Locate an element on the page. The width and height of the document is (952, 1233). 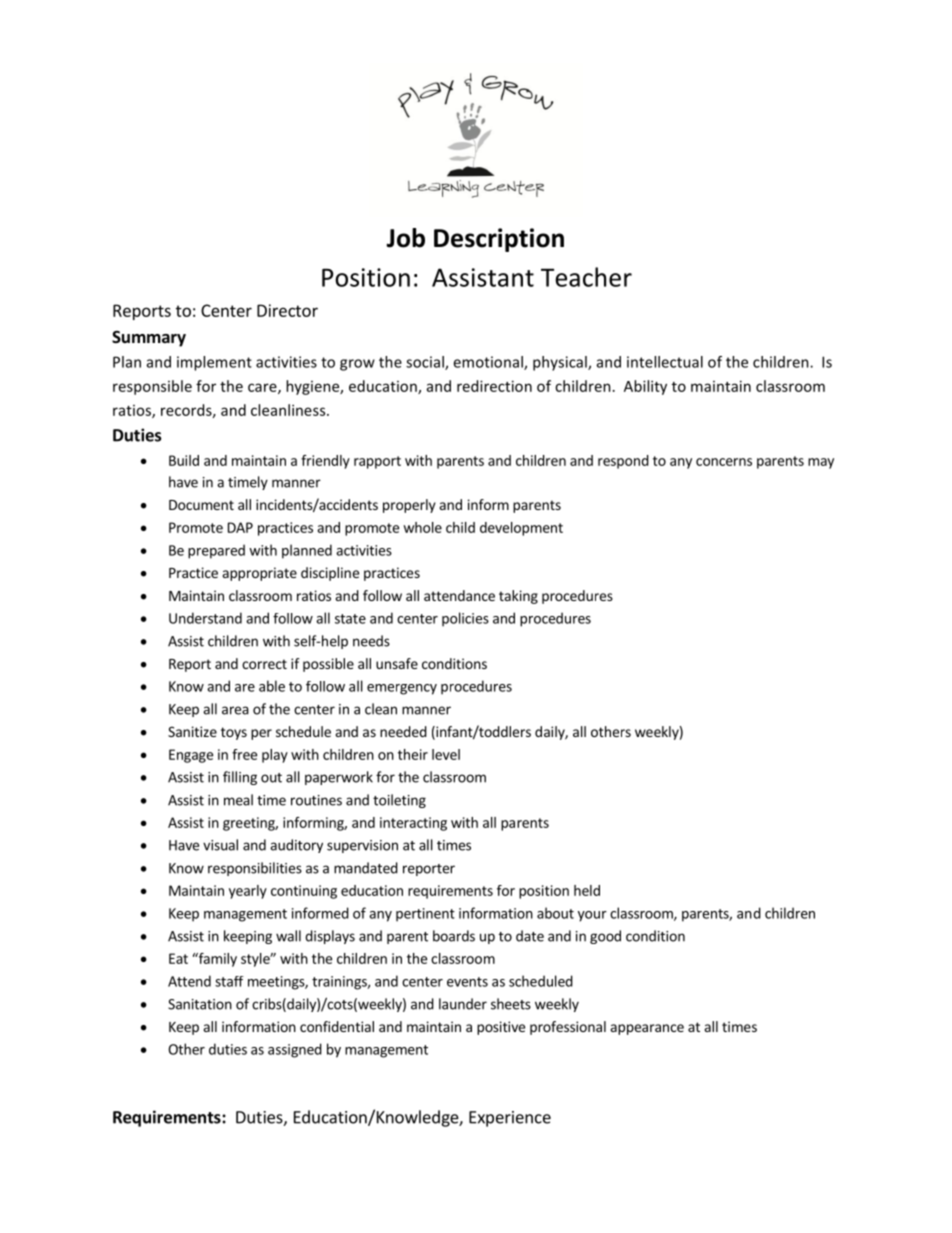
assigned is located at coordinates (295, 1050).
